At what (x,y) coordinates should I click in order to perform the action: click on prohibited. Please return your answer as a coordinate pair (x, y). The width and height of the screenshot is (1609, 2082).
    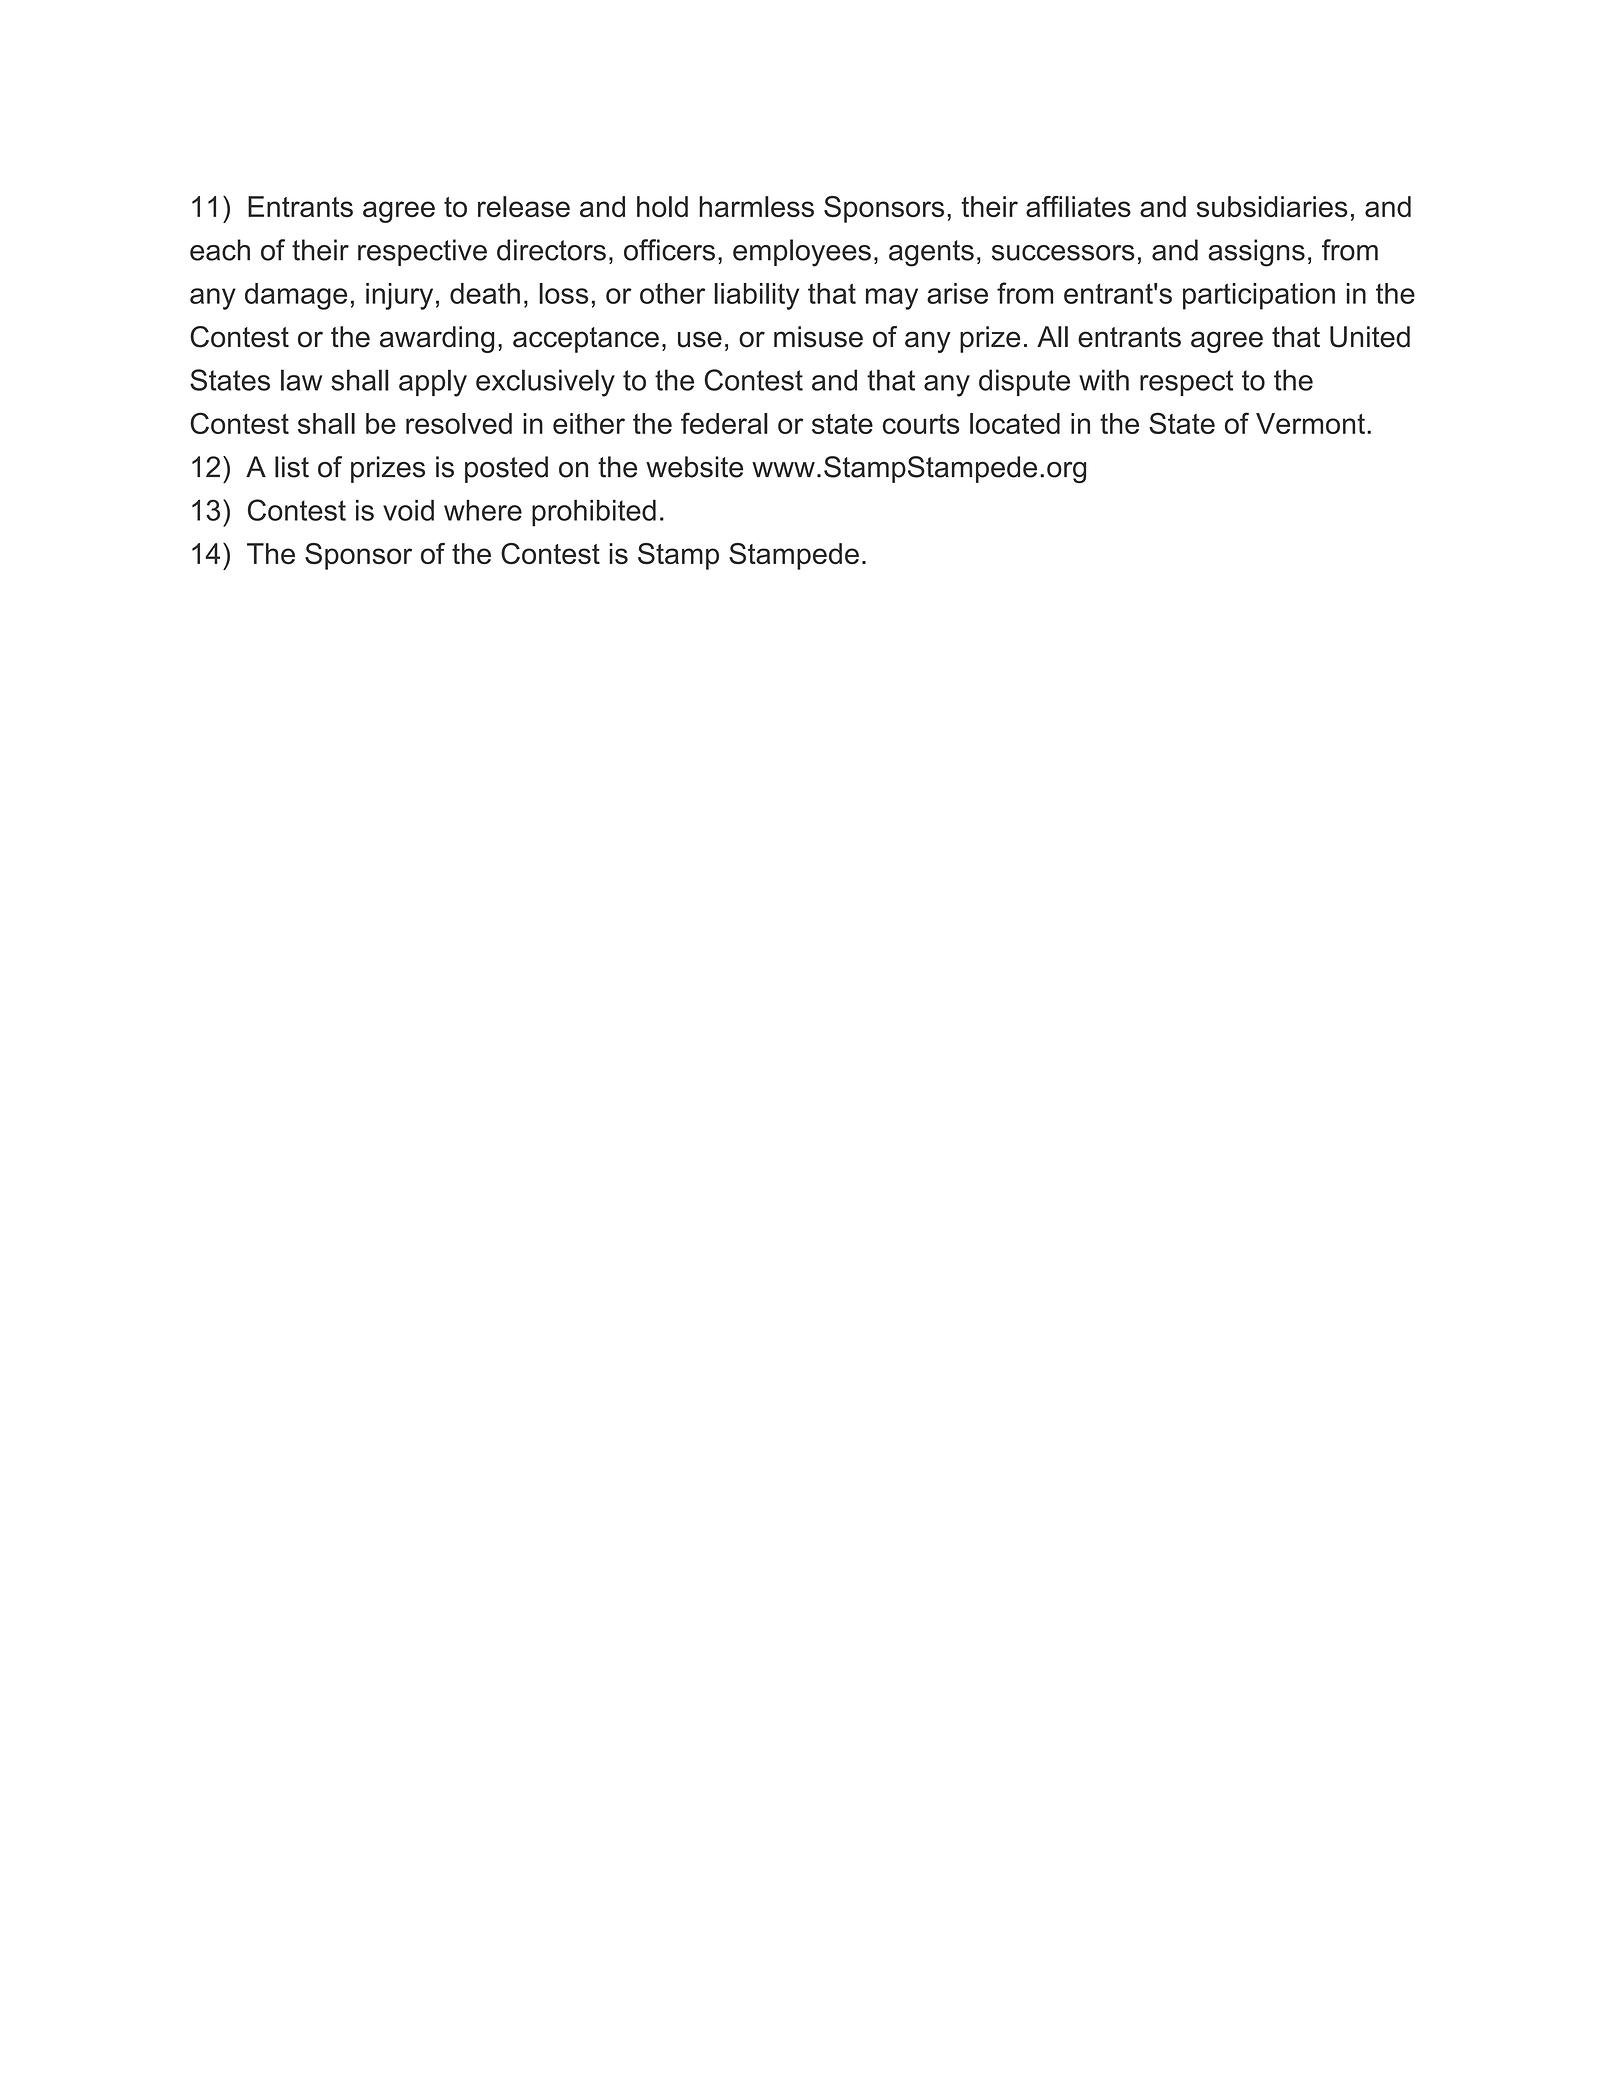
    Looking at the image, I should click on (594, 513).
